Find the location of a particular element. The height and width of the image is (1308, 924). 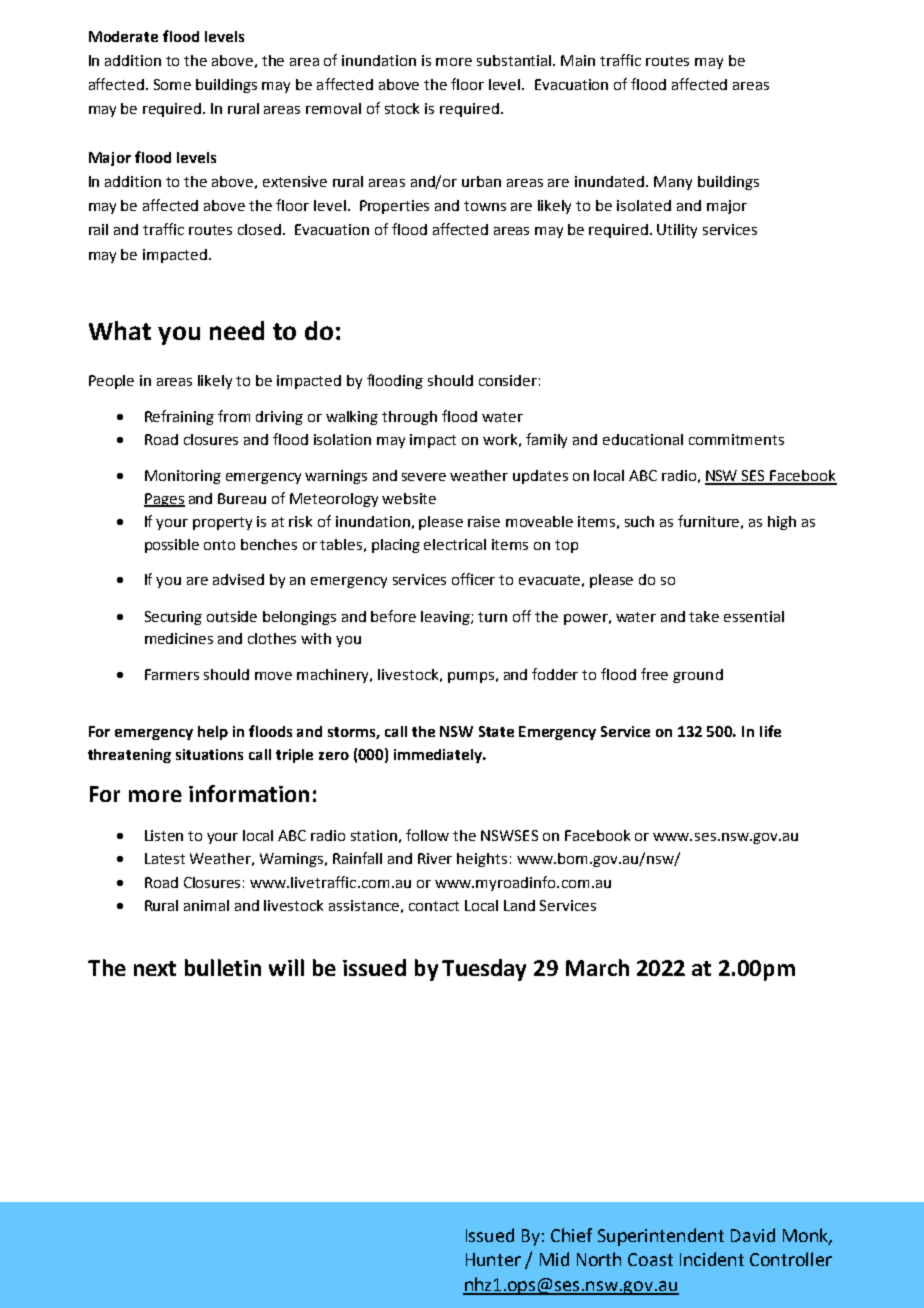

Some is located at coordinates (172, 84).
